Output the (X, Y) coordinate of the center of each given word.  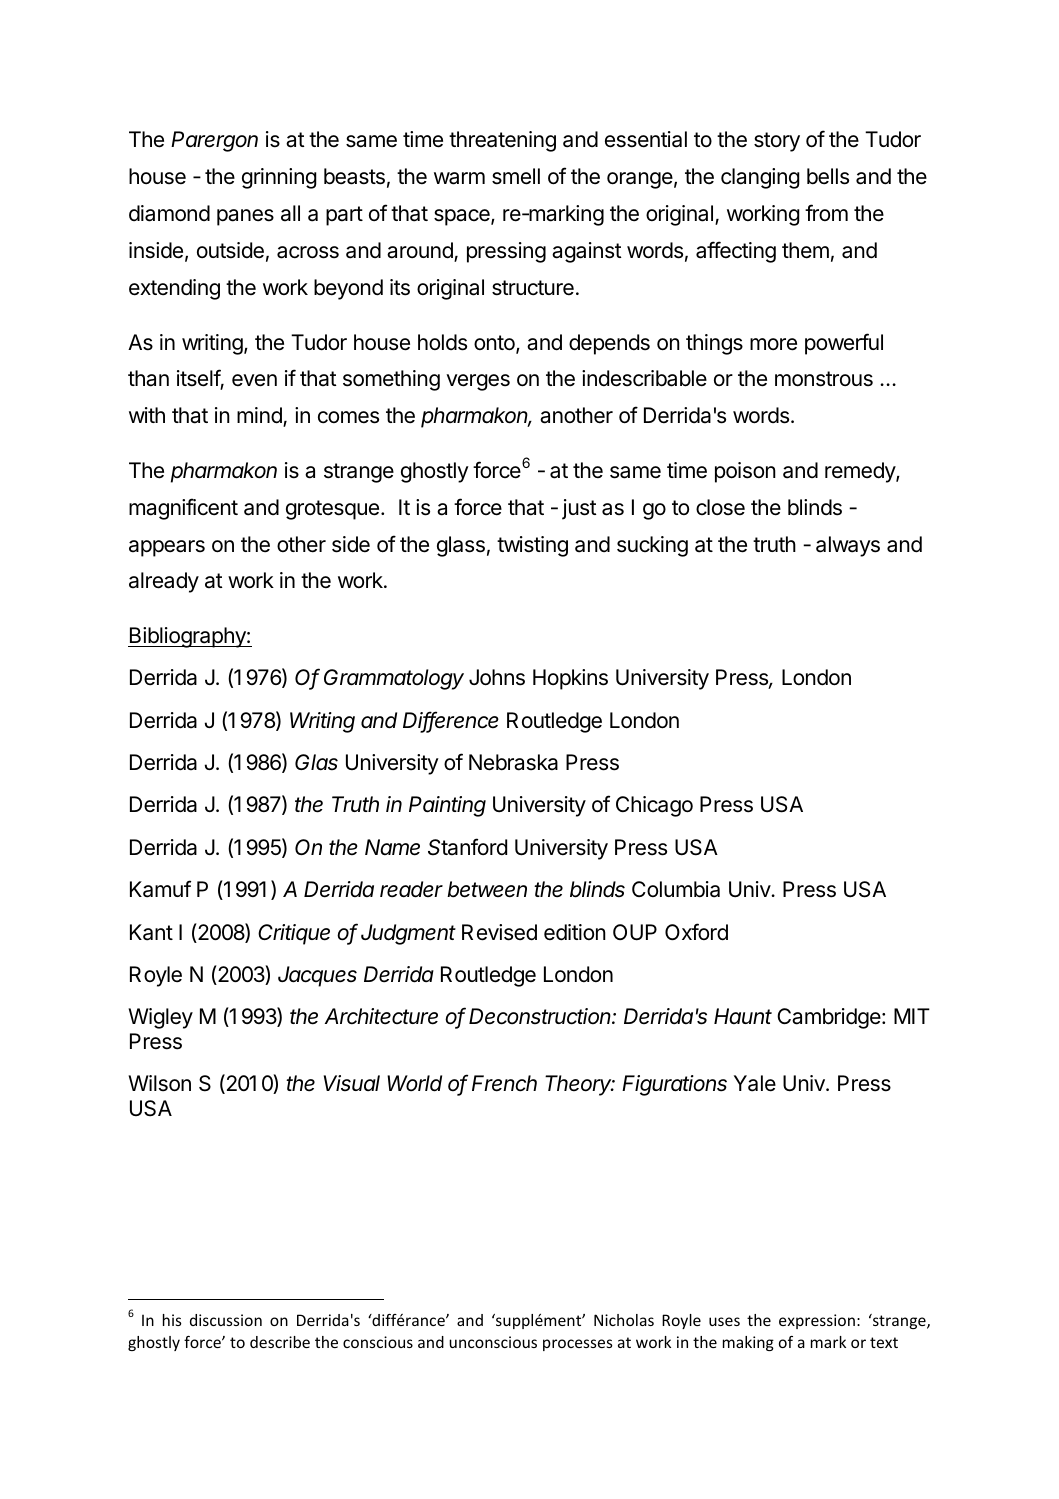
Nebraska (513, 762)
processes (578, 1345)
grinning (279, 178)
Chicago (654, 806)
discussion (226, 1320)
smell (516, 176)
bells (828, 176)
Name (392, 847)
